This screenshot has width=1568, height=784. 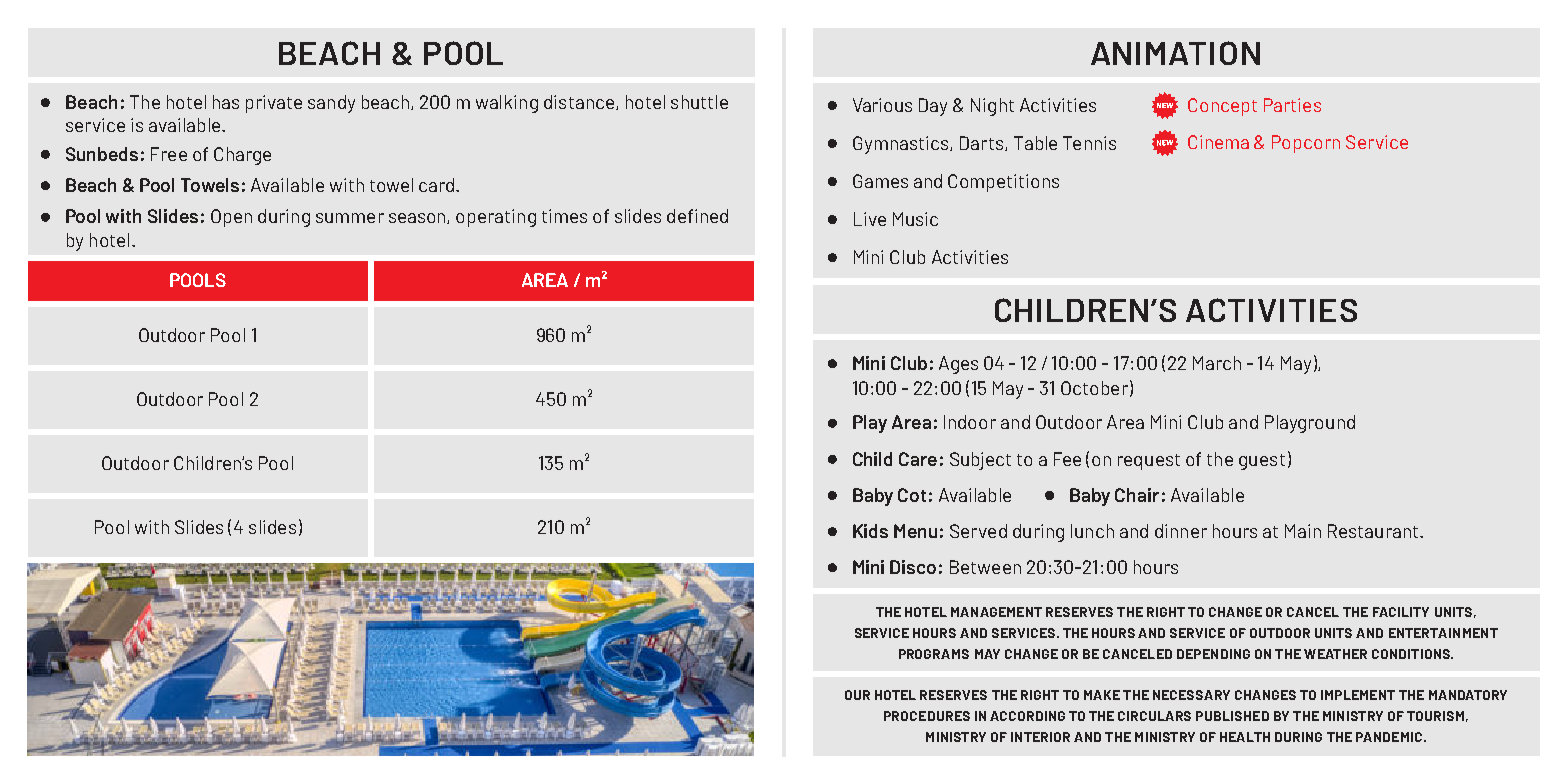 What do you see at coordinates (331, 104) in the screenshot?
I see `sandy` at bounding box center [331, 104].
